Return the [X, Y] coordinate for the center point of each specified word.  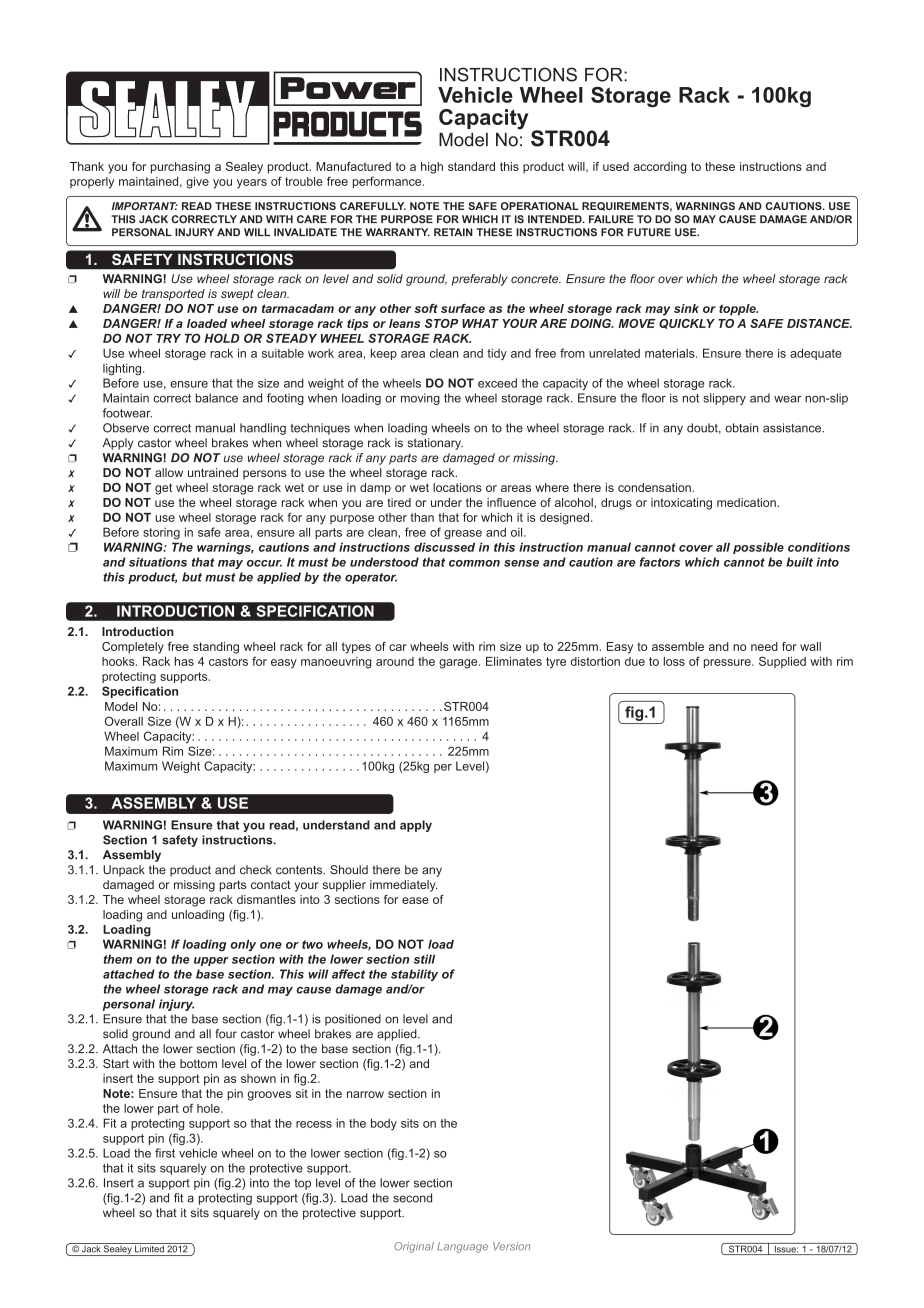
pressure [728, 663]
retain [453, 232]
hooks [119, 661]
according [659, 168]
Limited [149, 1248]
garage [459, 664]
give [197, 183]
